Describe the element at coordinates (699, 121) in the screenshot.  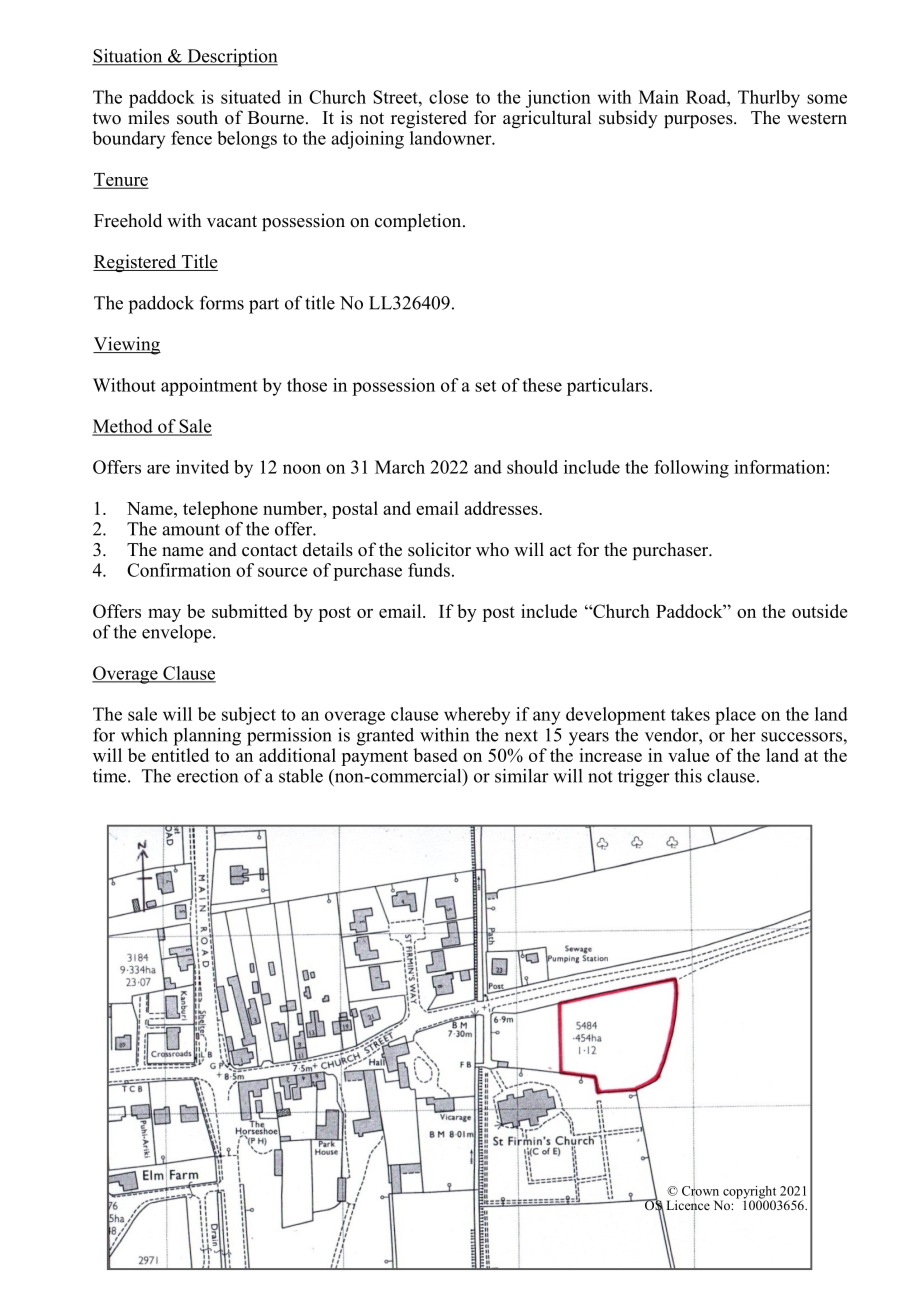
I see `purposes` at that location.
